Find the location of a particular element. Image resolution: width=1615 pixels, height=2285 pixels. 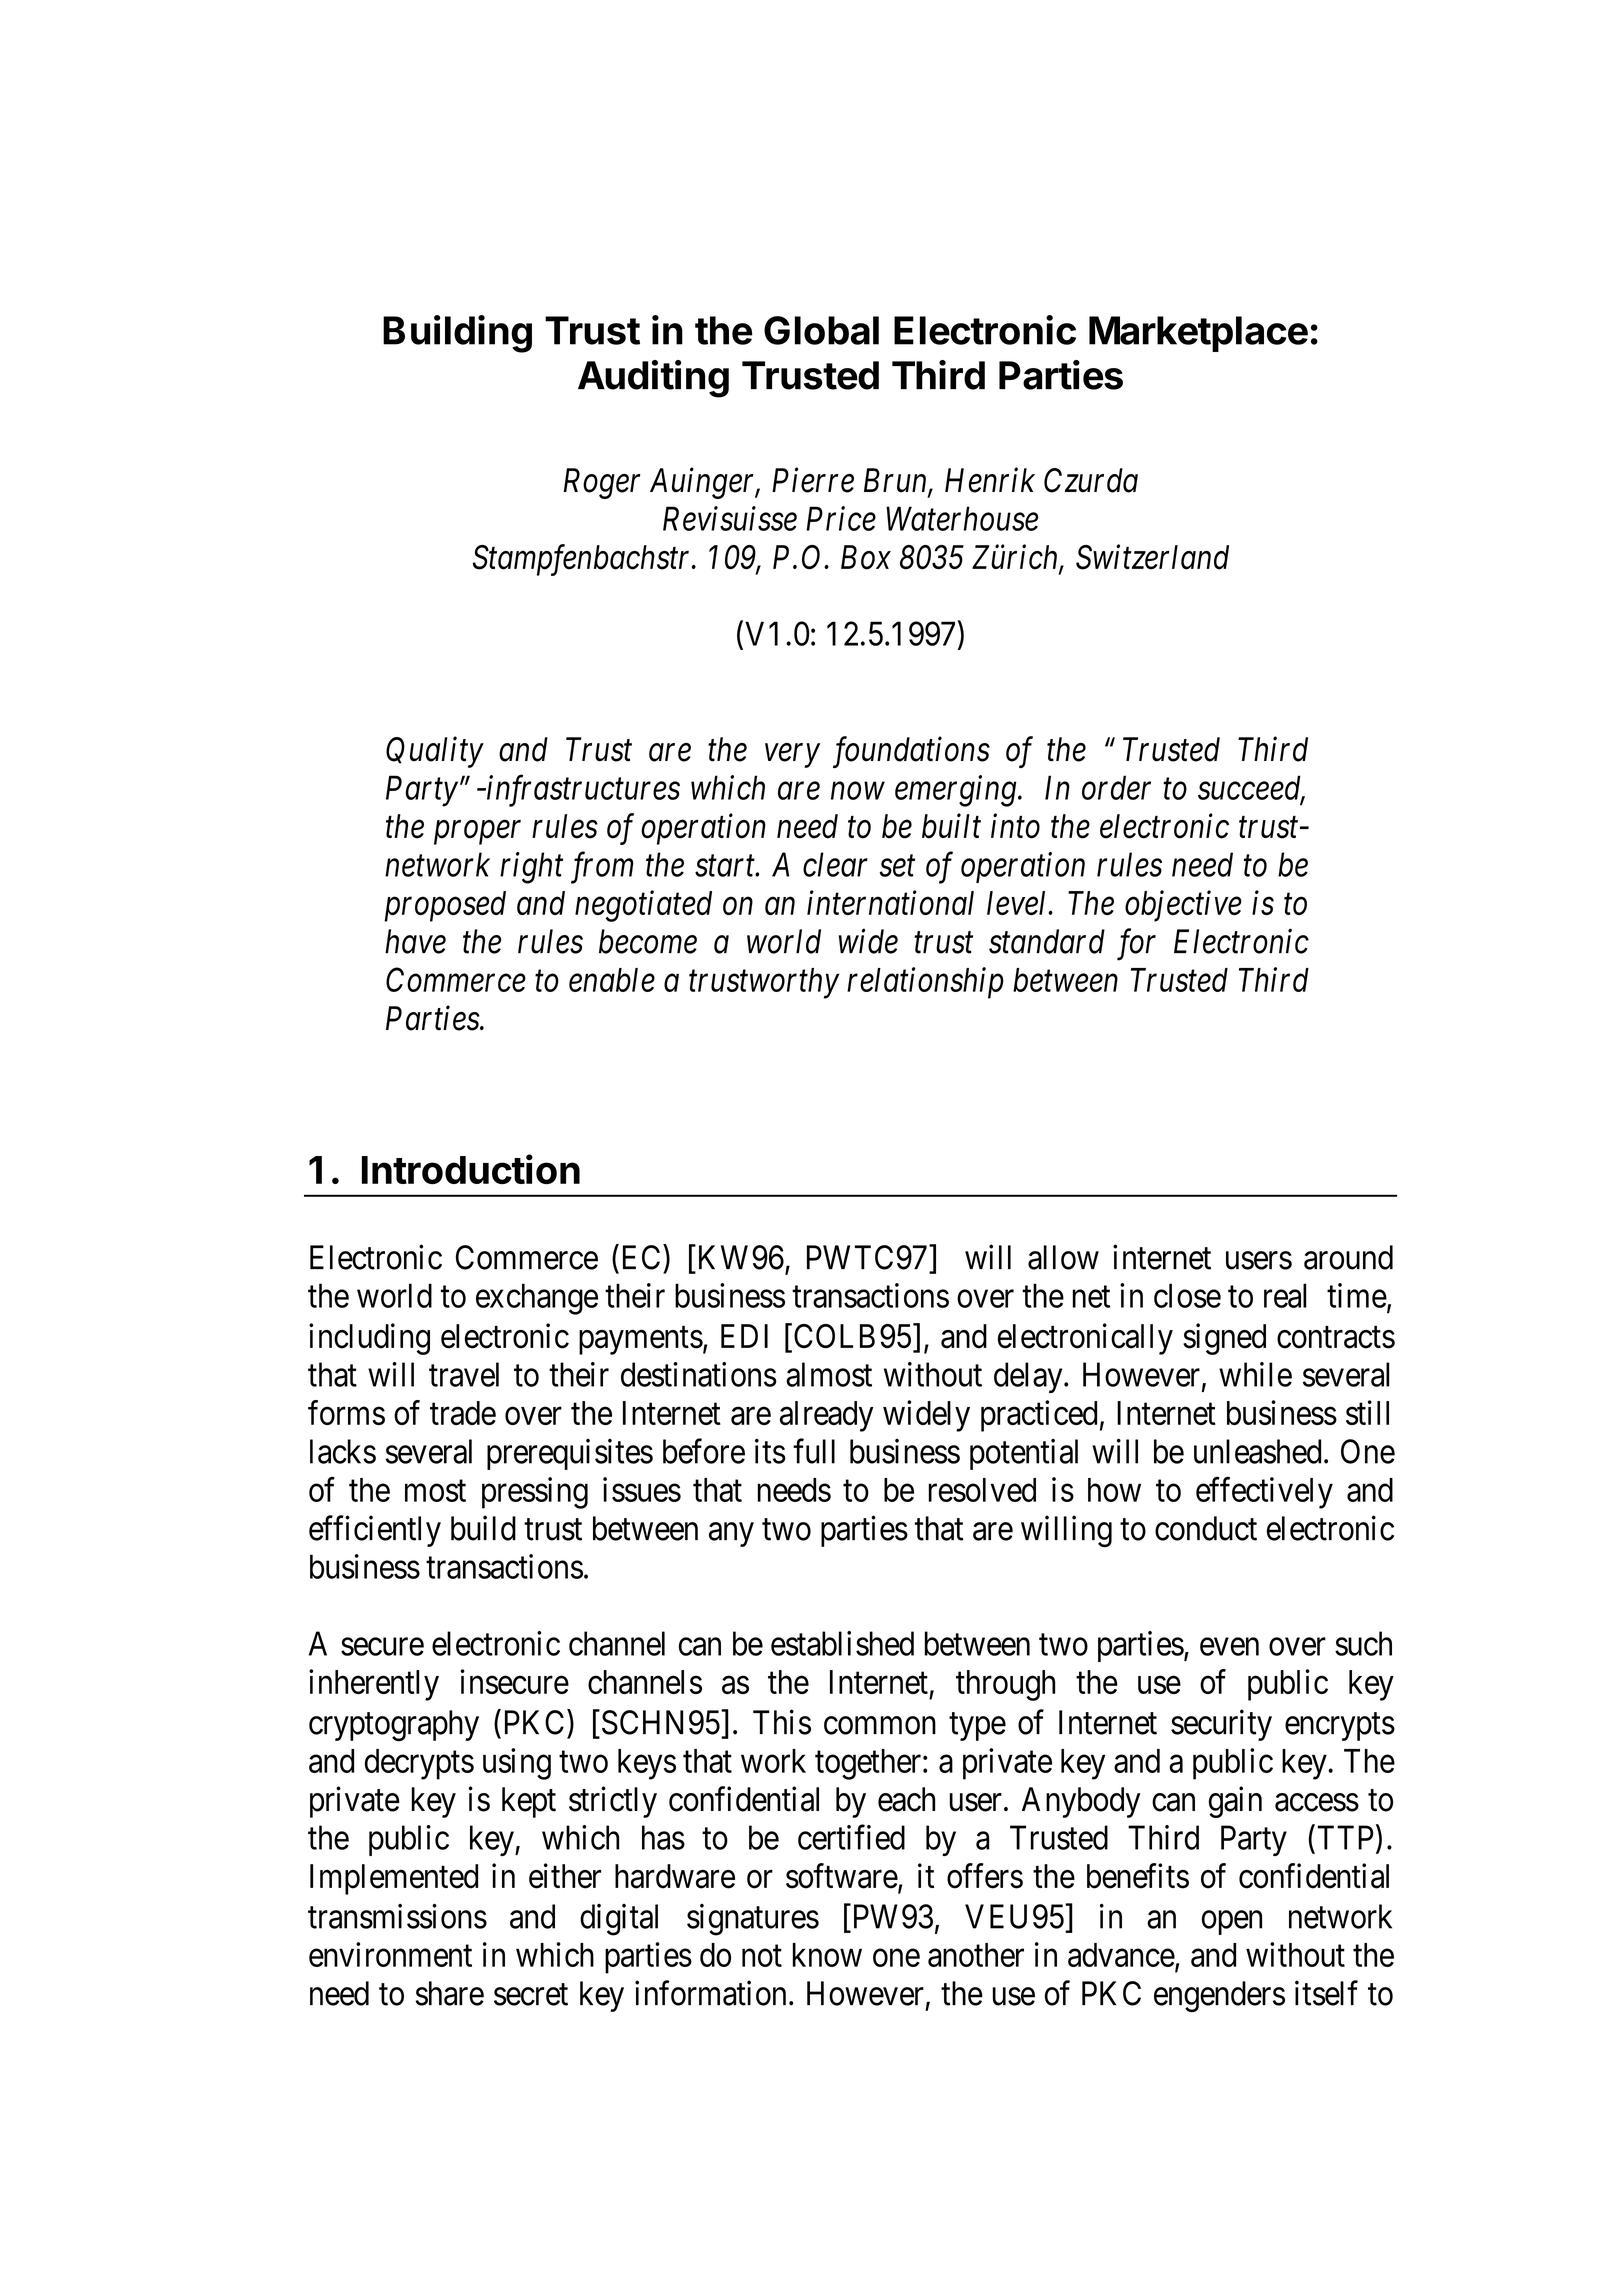

Auditing is located at coordinates (653, 379).
